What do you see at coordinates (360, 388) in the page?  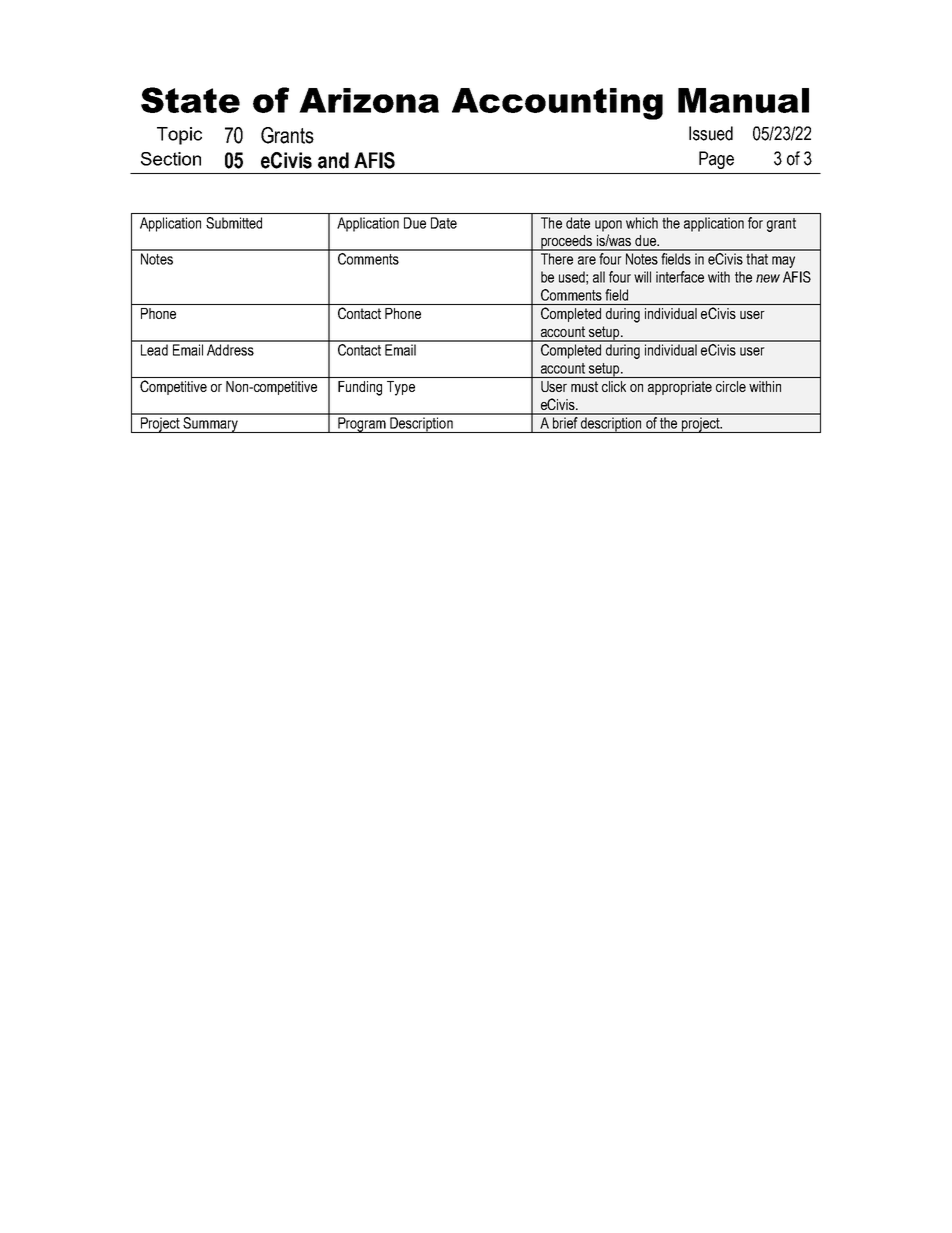 I see `Funding` at bounding box center [360, 388].
